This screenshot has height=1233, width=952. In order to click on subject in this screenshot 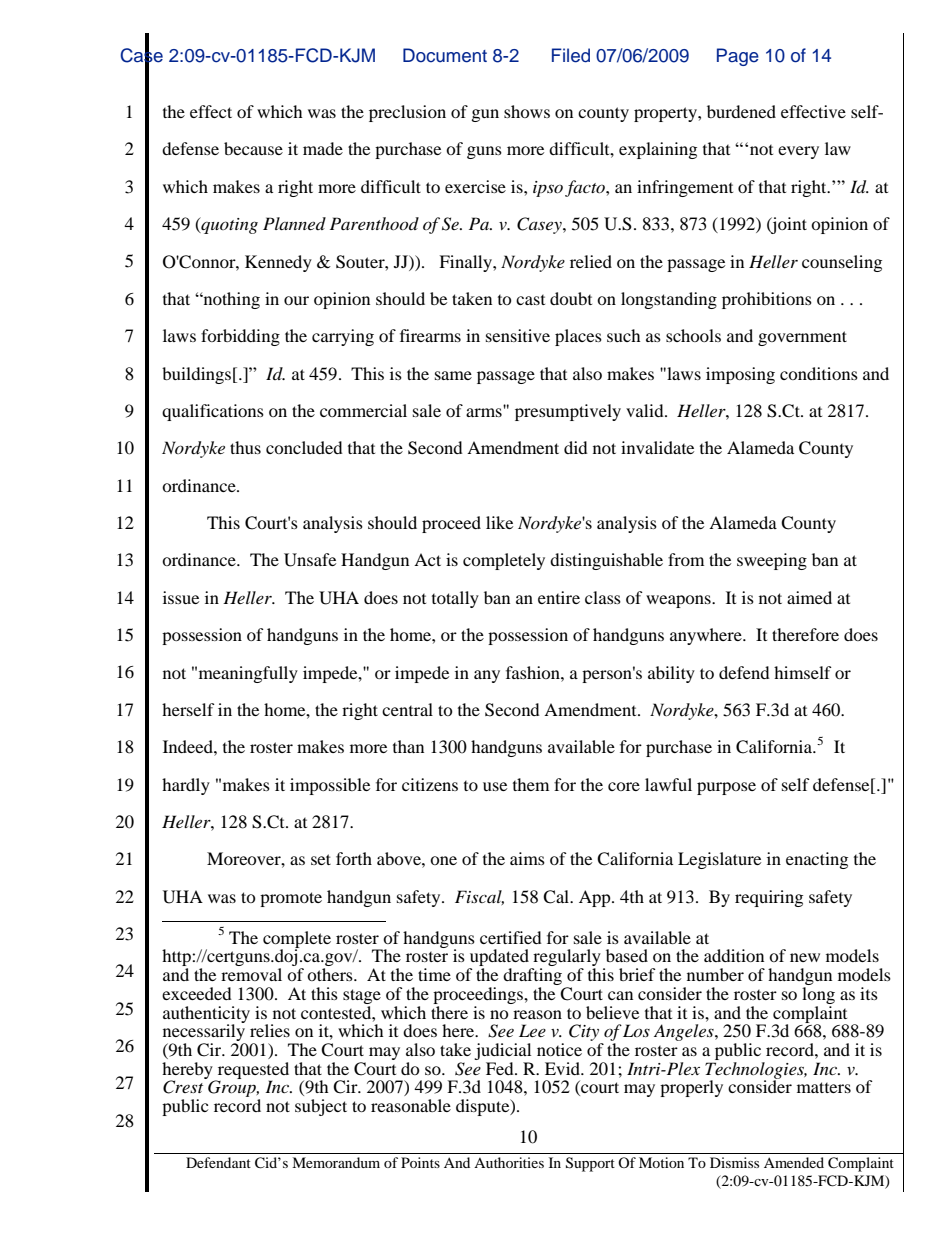, I will do `click(321, 1107)`.
